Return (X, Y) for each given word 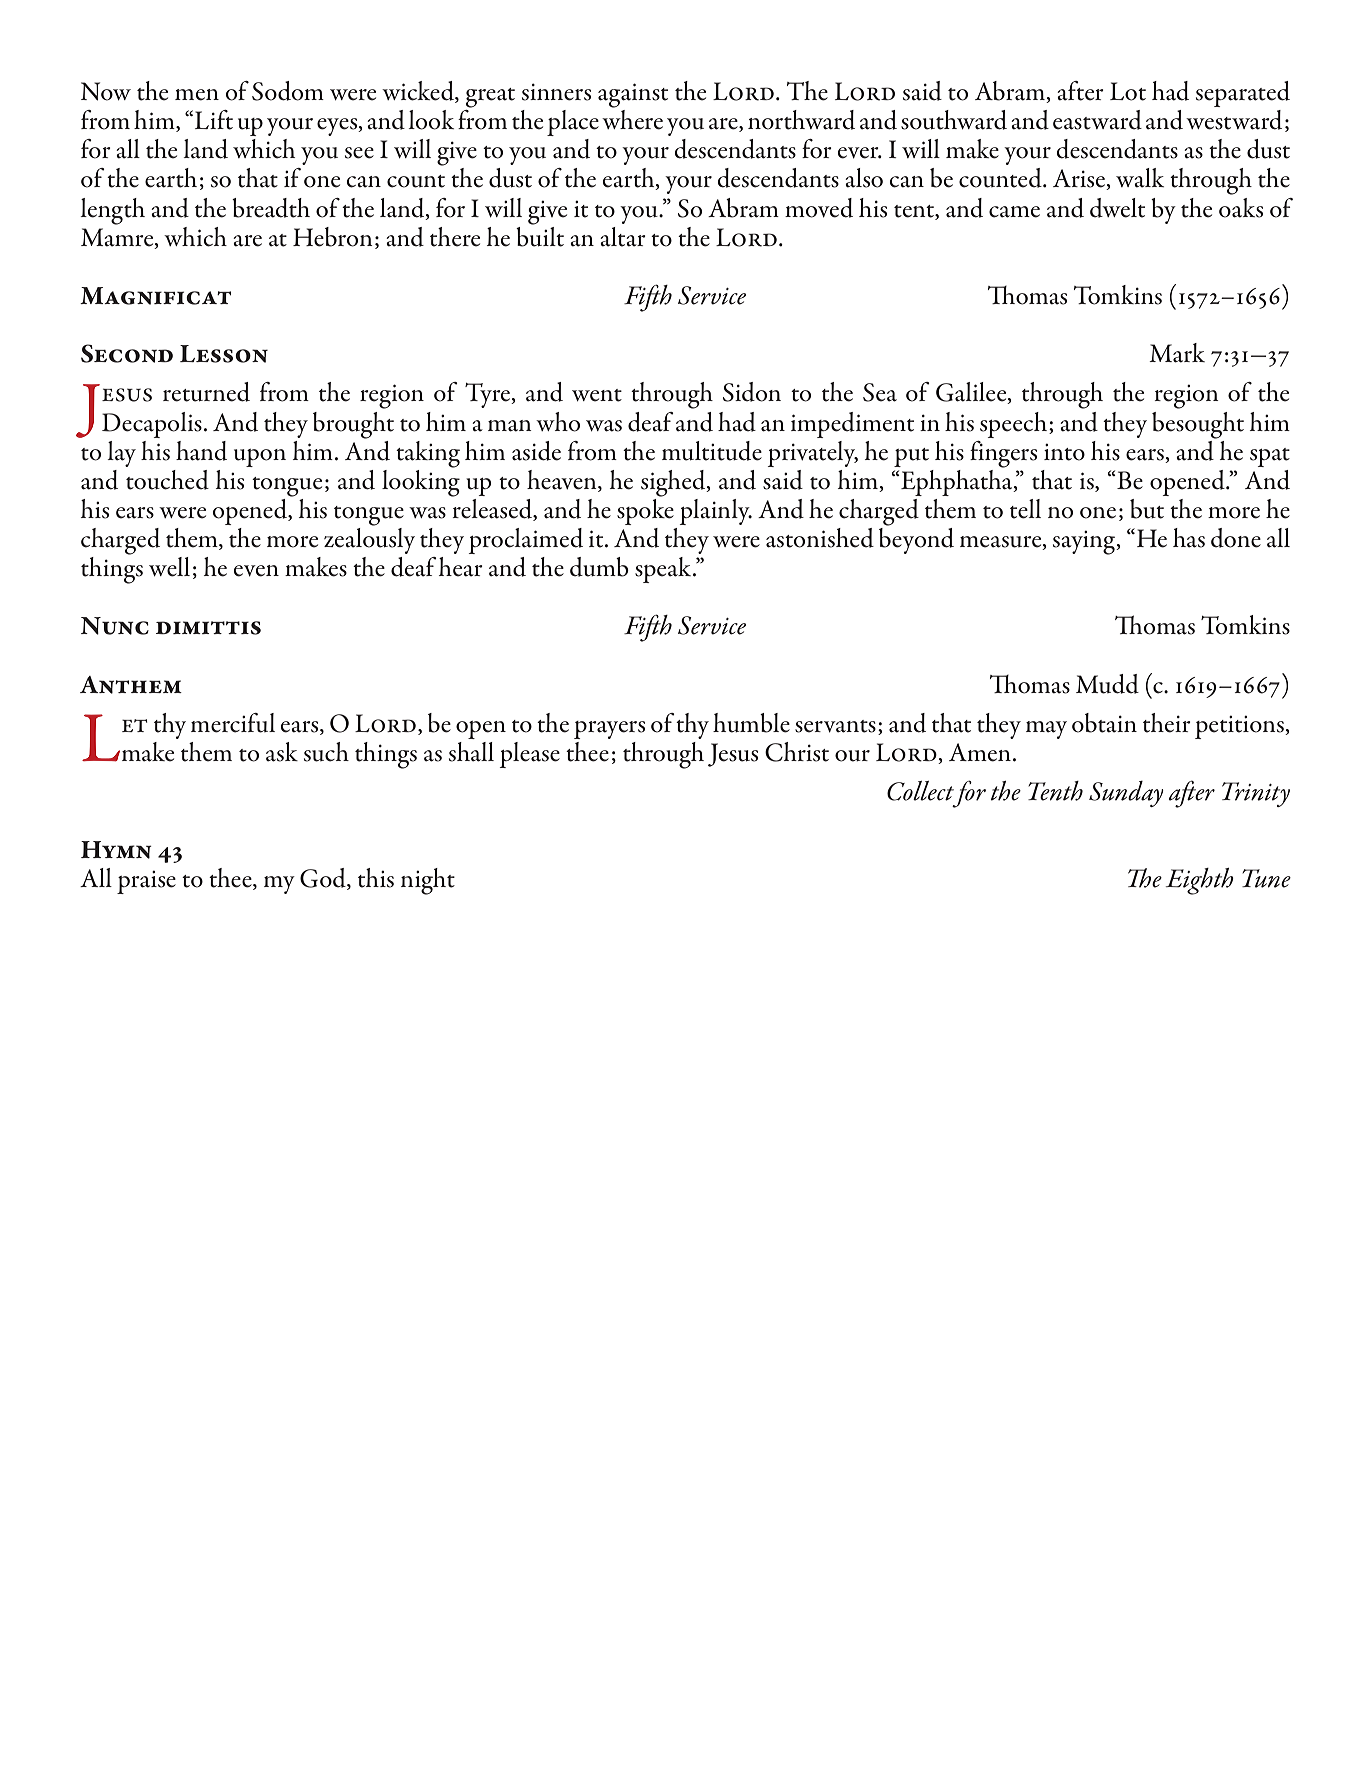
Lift (214, 120)
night (428, 881)
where (632, 120)
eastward (1097, 120)
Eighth (1199, 881)
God (324, 879)
